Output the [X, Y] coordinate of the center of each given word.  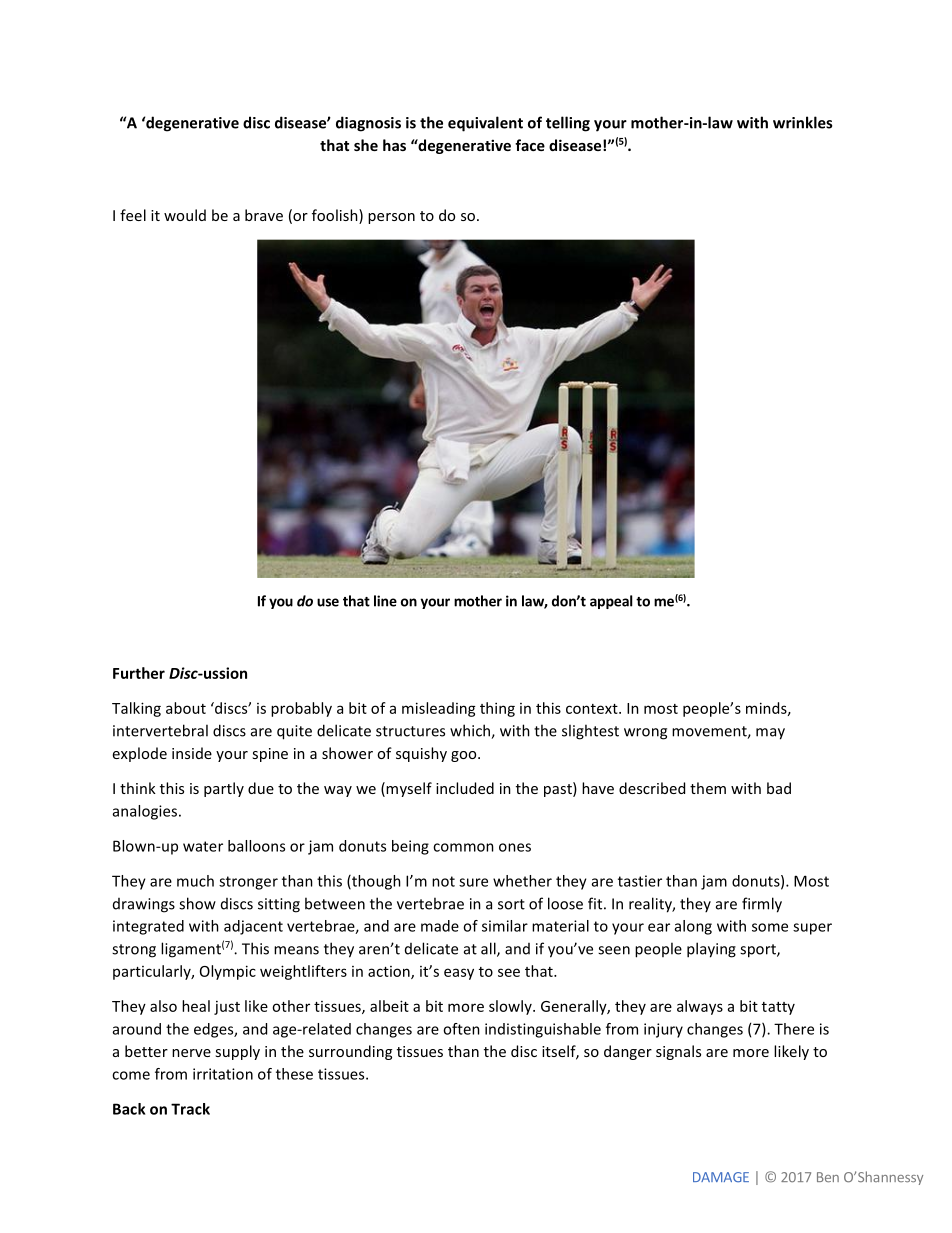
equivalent [485, 124]
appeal [611, 602]
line [385, 601]
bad [779, 788]
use [328, 602]
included [465, 788]
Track [190, 1109]
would [185, 215]
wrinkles [802, 122]
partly [224, 789]
